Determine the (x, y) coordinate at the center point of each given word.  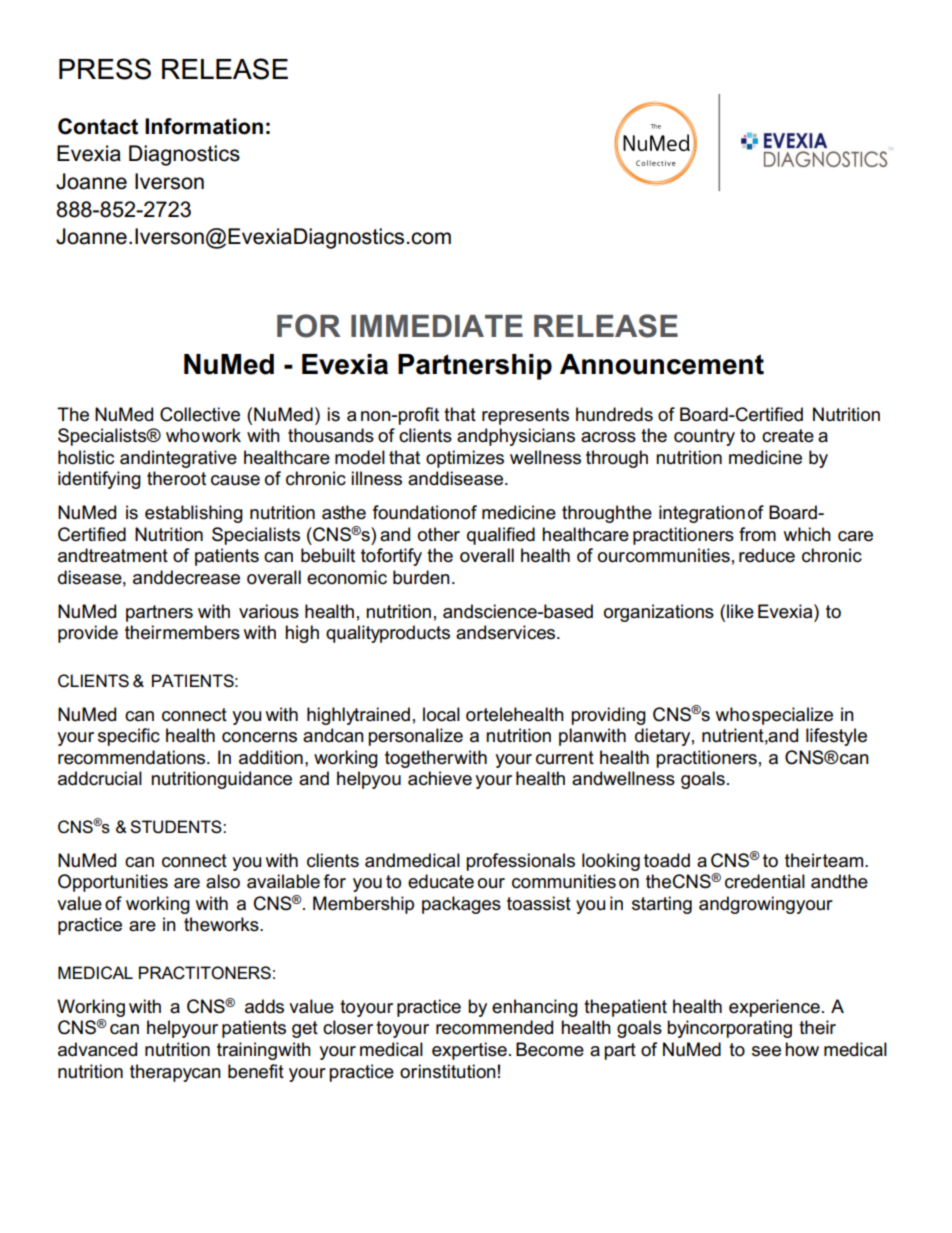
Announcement (662, 364)
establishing (194, 514)
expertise (469, 1051)
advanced (97, 1049)
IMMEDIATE (437, 326)
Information (204, 126)
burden (421, 577)
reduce (767, 555)
